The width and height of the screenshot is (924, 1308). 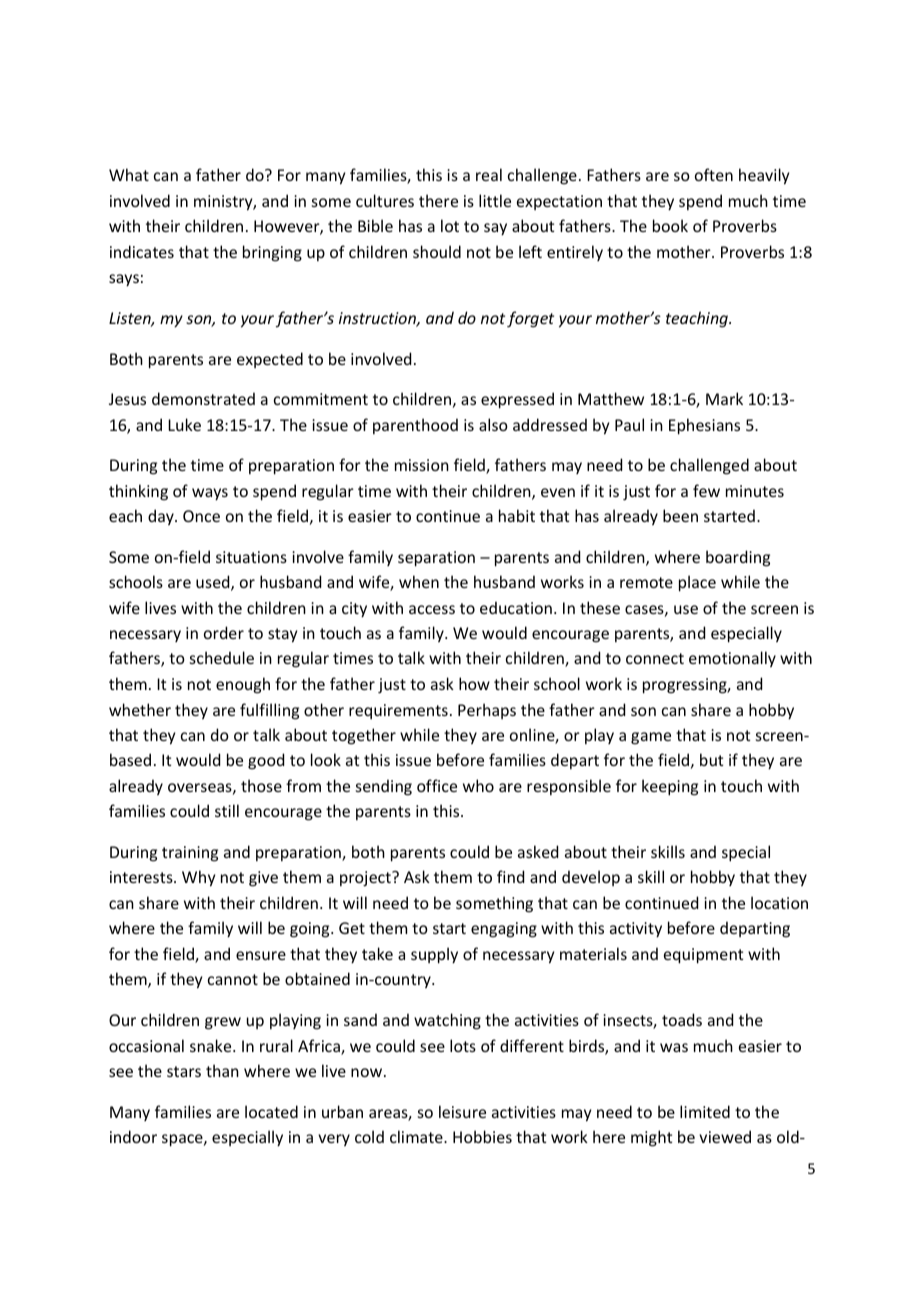 What do you see at coordinates (495, 200) in the screenshot?
I see `little` at bounding box center [495, 200].
